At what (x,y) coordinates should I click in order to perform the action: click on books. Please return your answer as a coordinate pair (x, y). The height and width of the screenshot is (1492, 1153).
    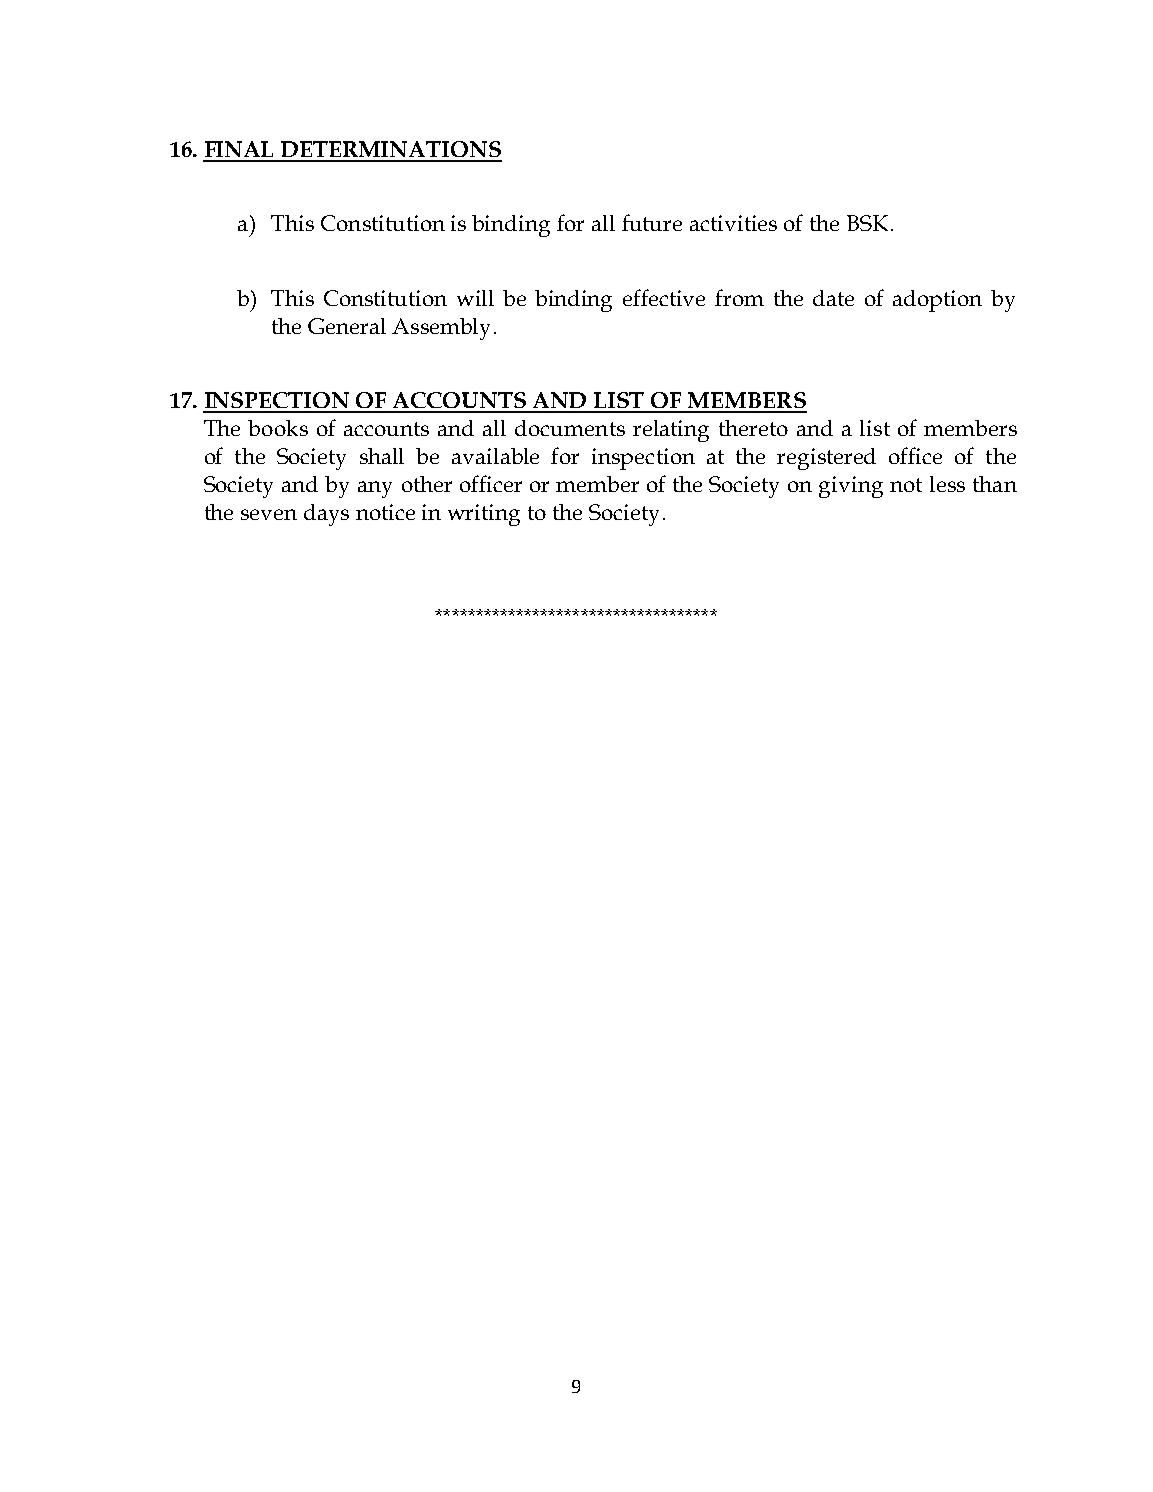
    Looking at the image, I should click on (278, 428).
